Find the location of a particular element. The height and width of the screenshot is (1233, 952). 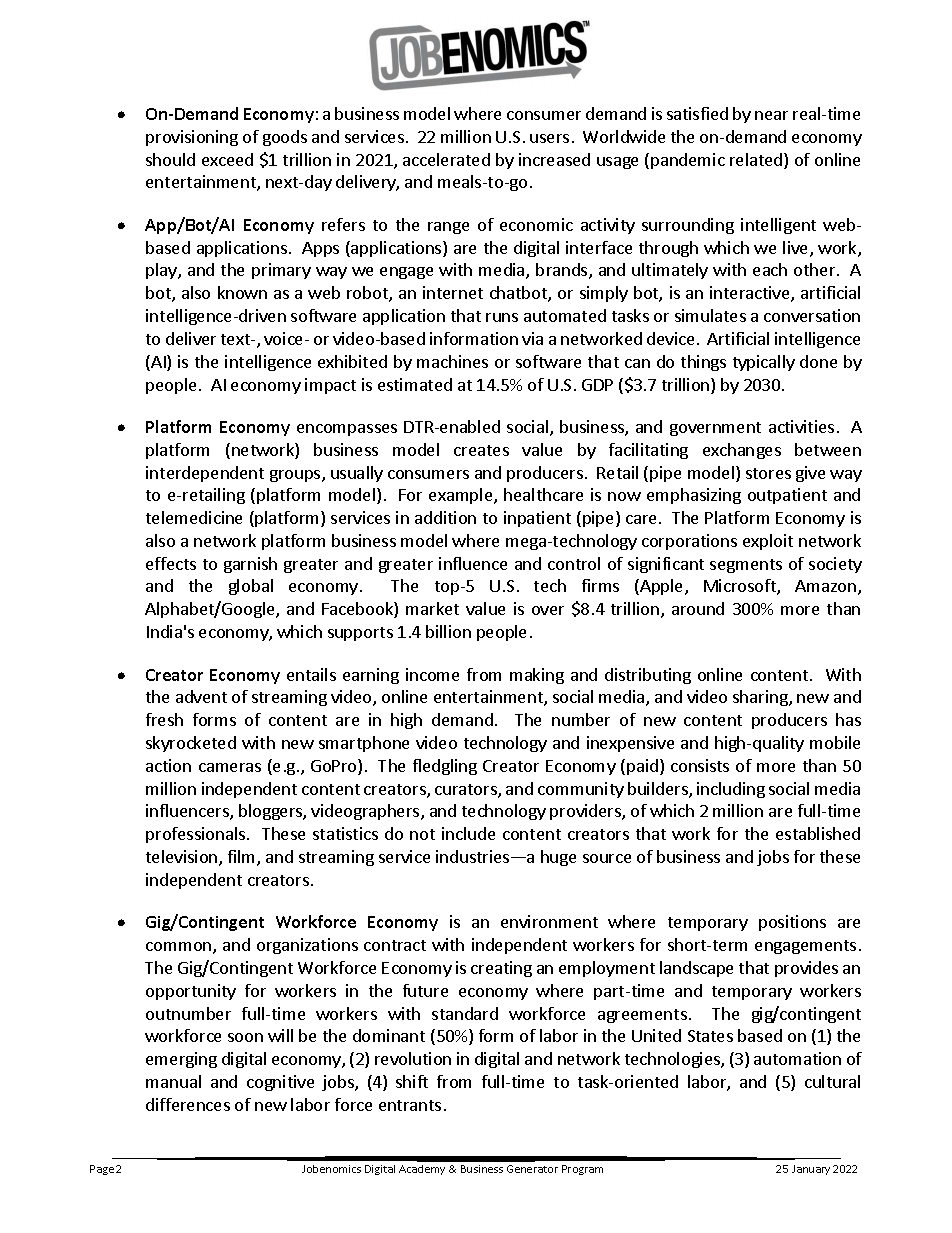

accelerated is located at coordinates (446, 159).
